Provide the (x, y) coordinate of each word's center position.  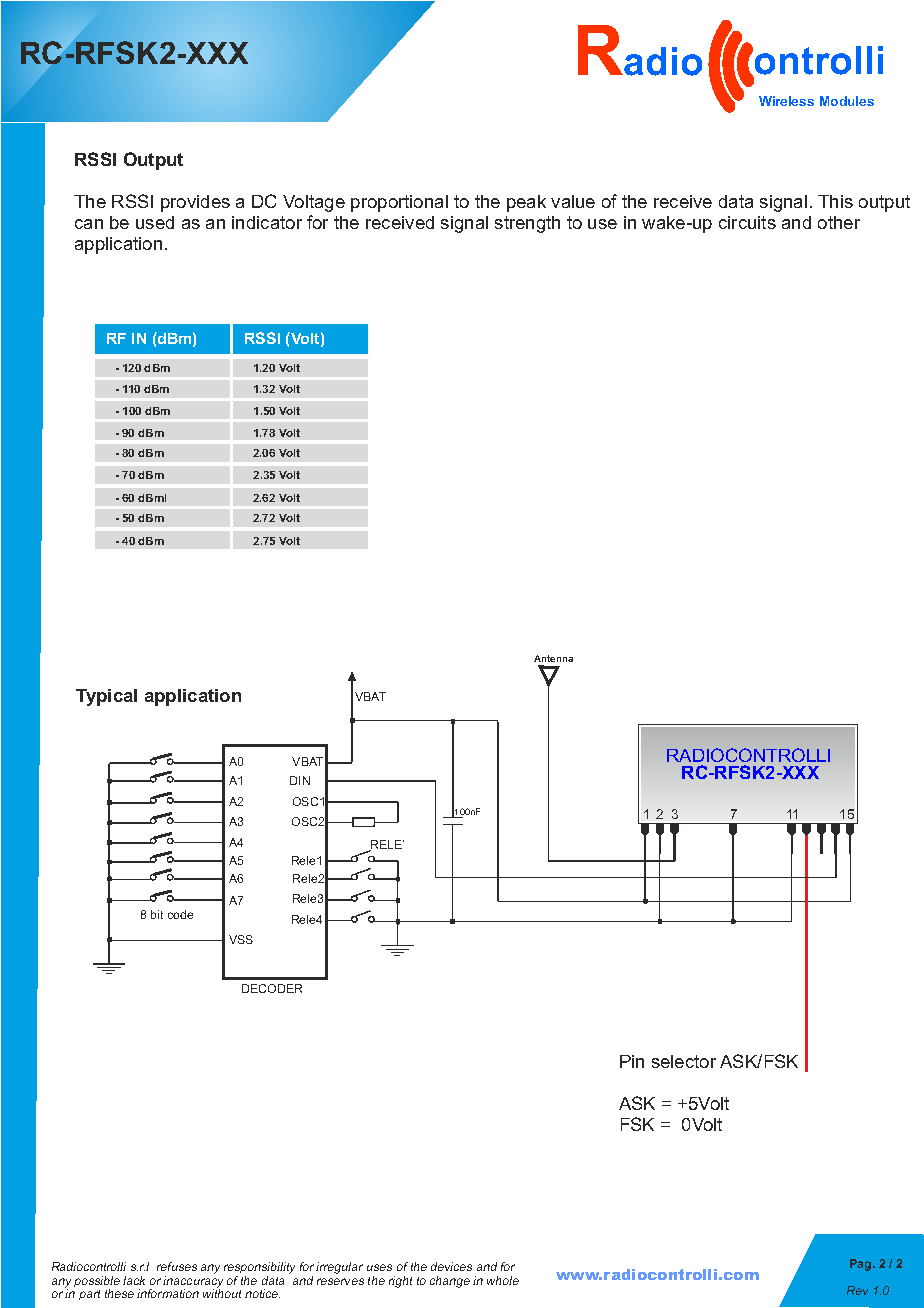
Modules (847, 101)
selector (684, 1061)
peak (526, 203)
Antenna (553, 658)
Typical (106, 697)
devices (451, 1266)
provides (195, 203)
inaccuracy (193, 1281)
